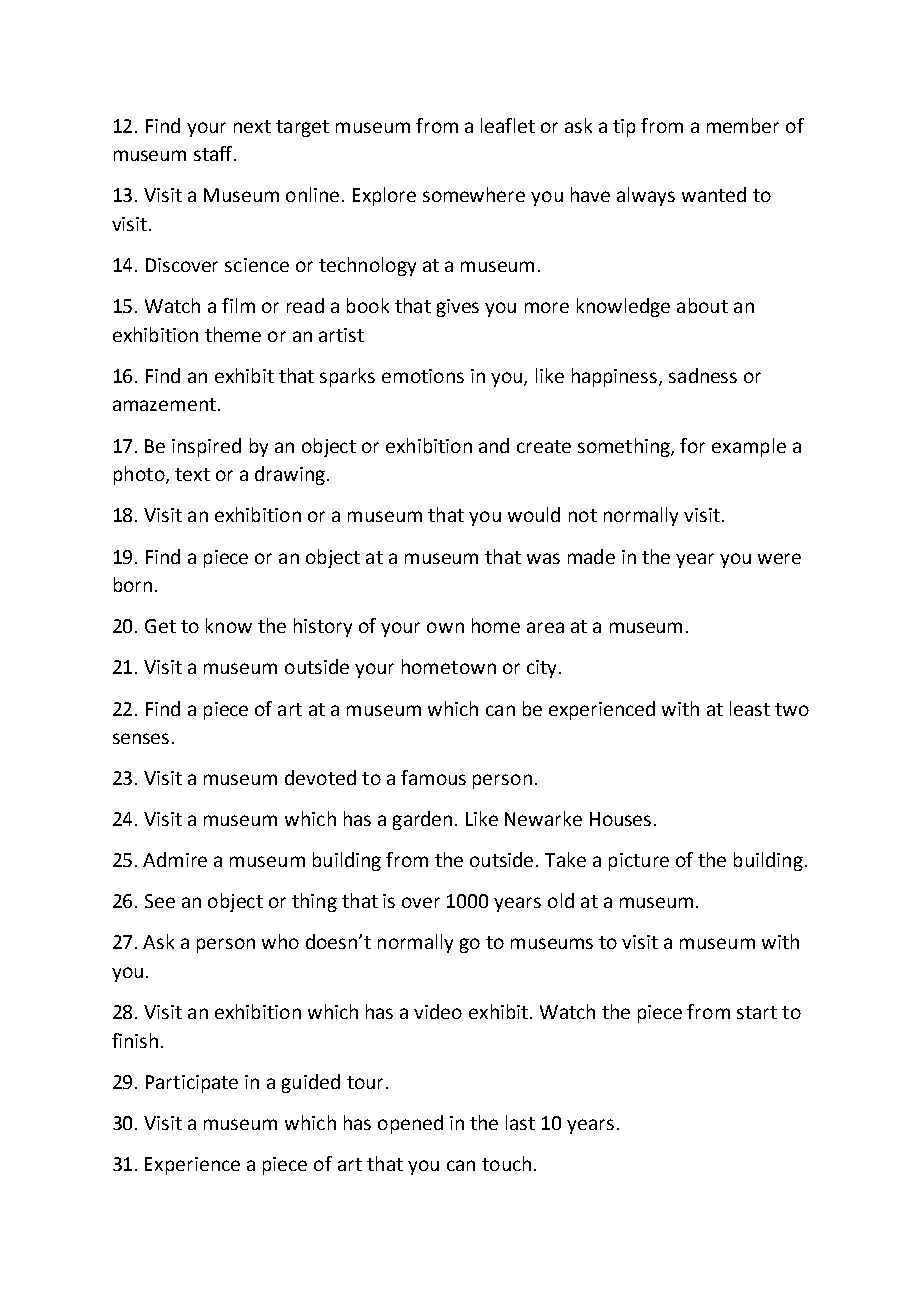 The image size is (924, 1308). I want to click on text, so click(192, 474).
